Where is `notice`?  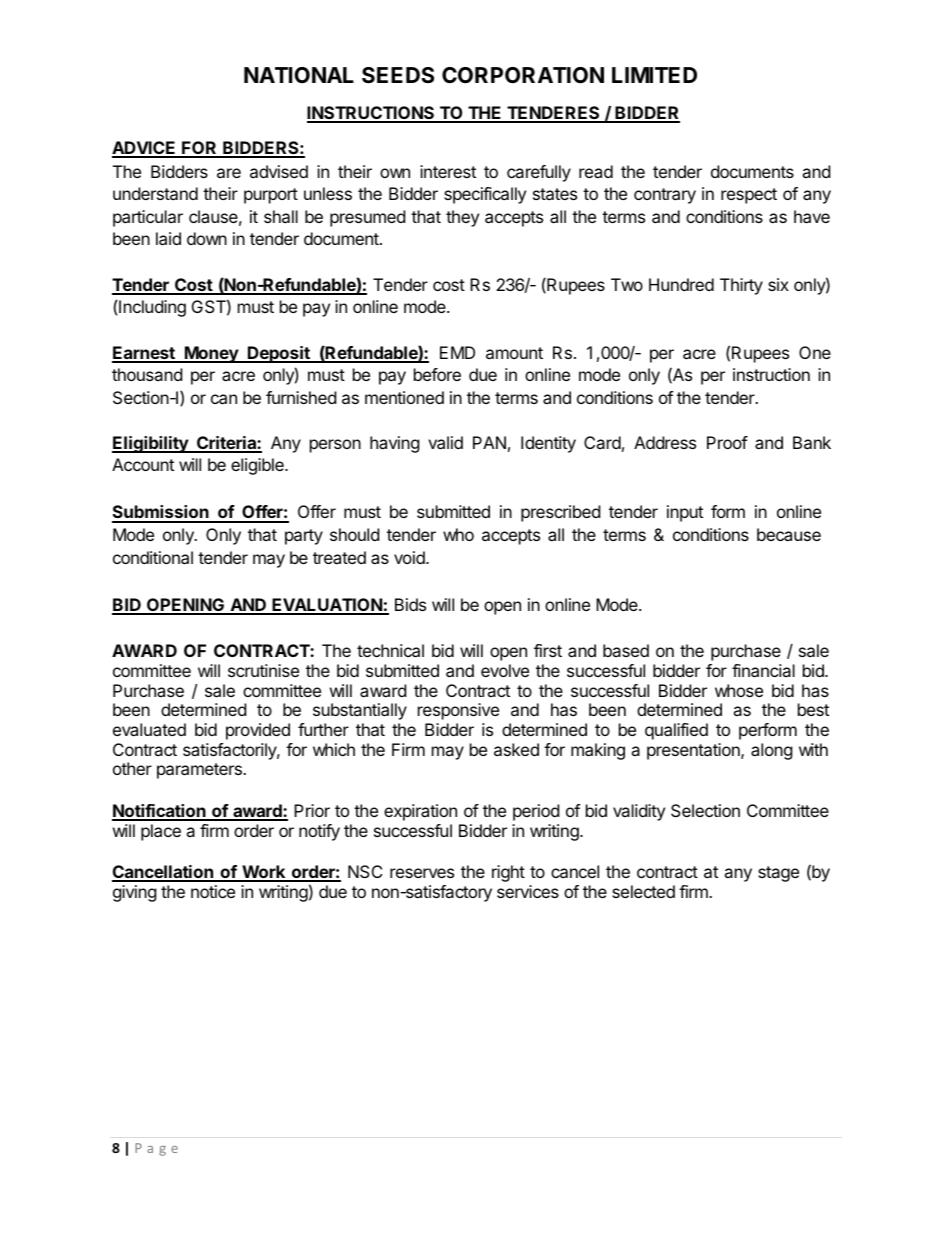
notice is located at coordinates (213, 891).
